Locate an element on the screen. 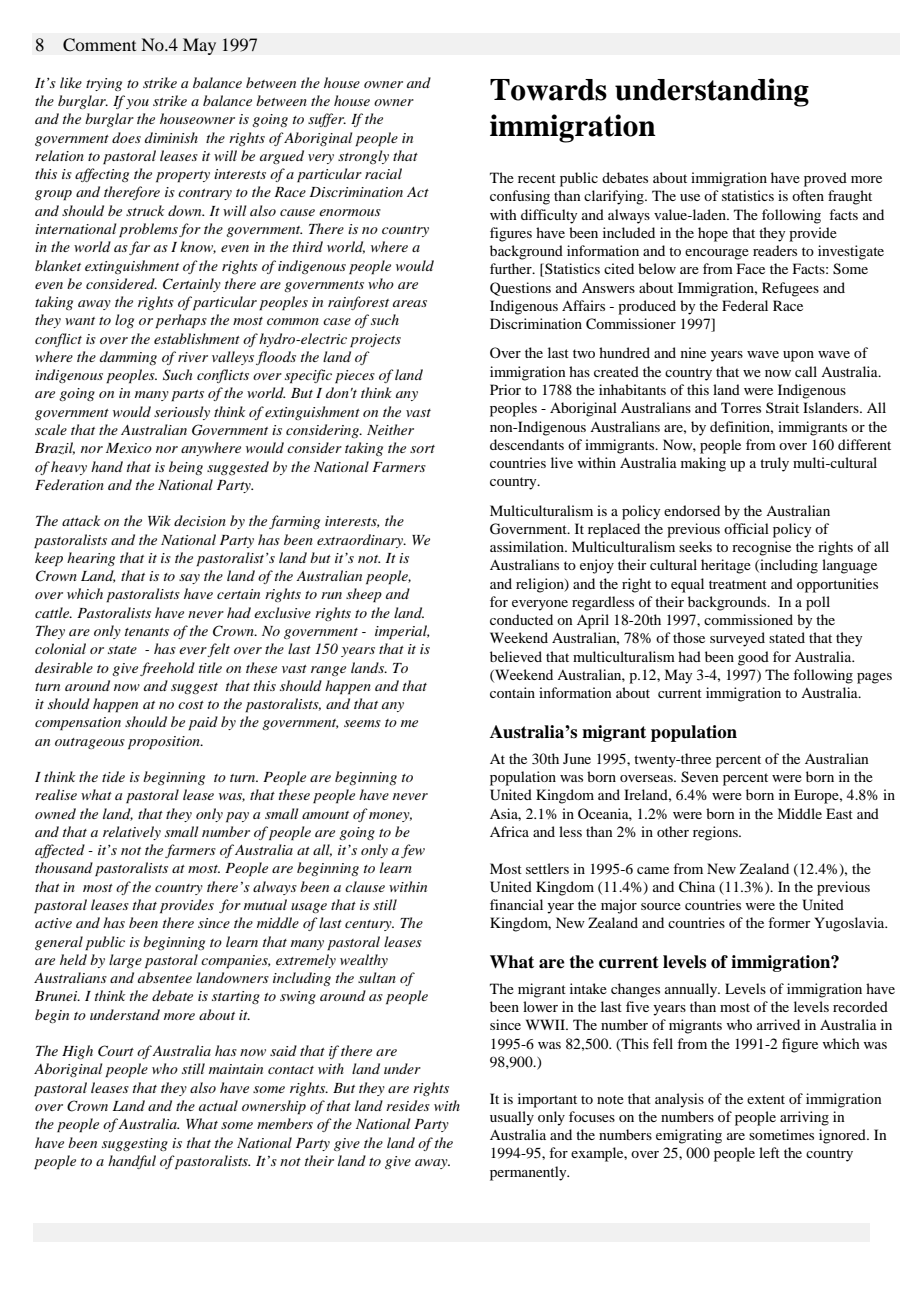 The height and width of the screenshot is (1308, 924). upon is located at coordinates (798, 356).
